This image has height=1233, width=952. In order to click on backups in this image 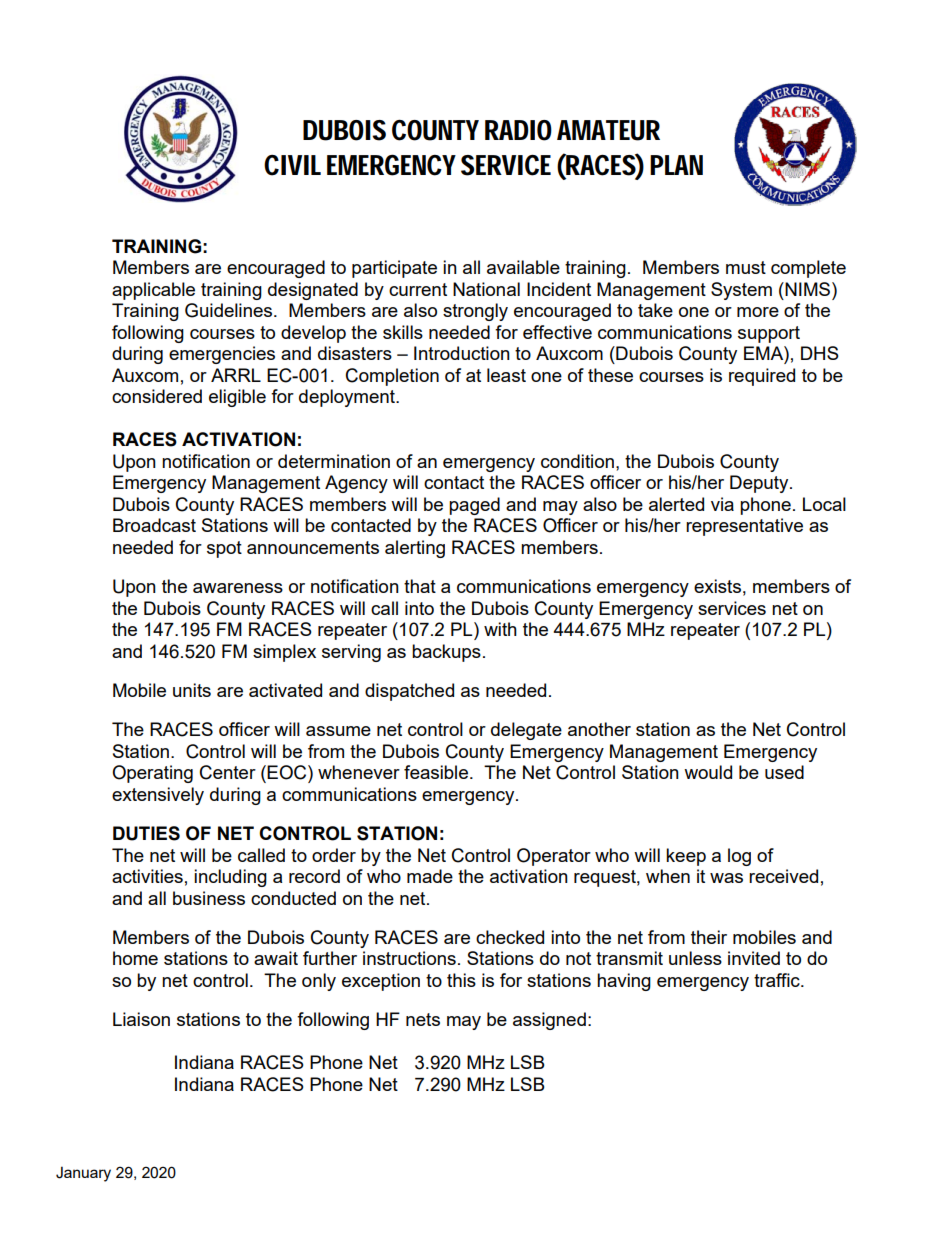, I will do `click(446, 653)`.
